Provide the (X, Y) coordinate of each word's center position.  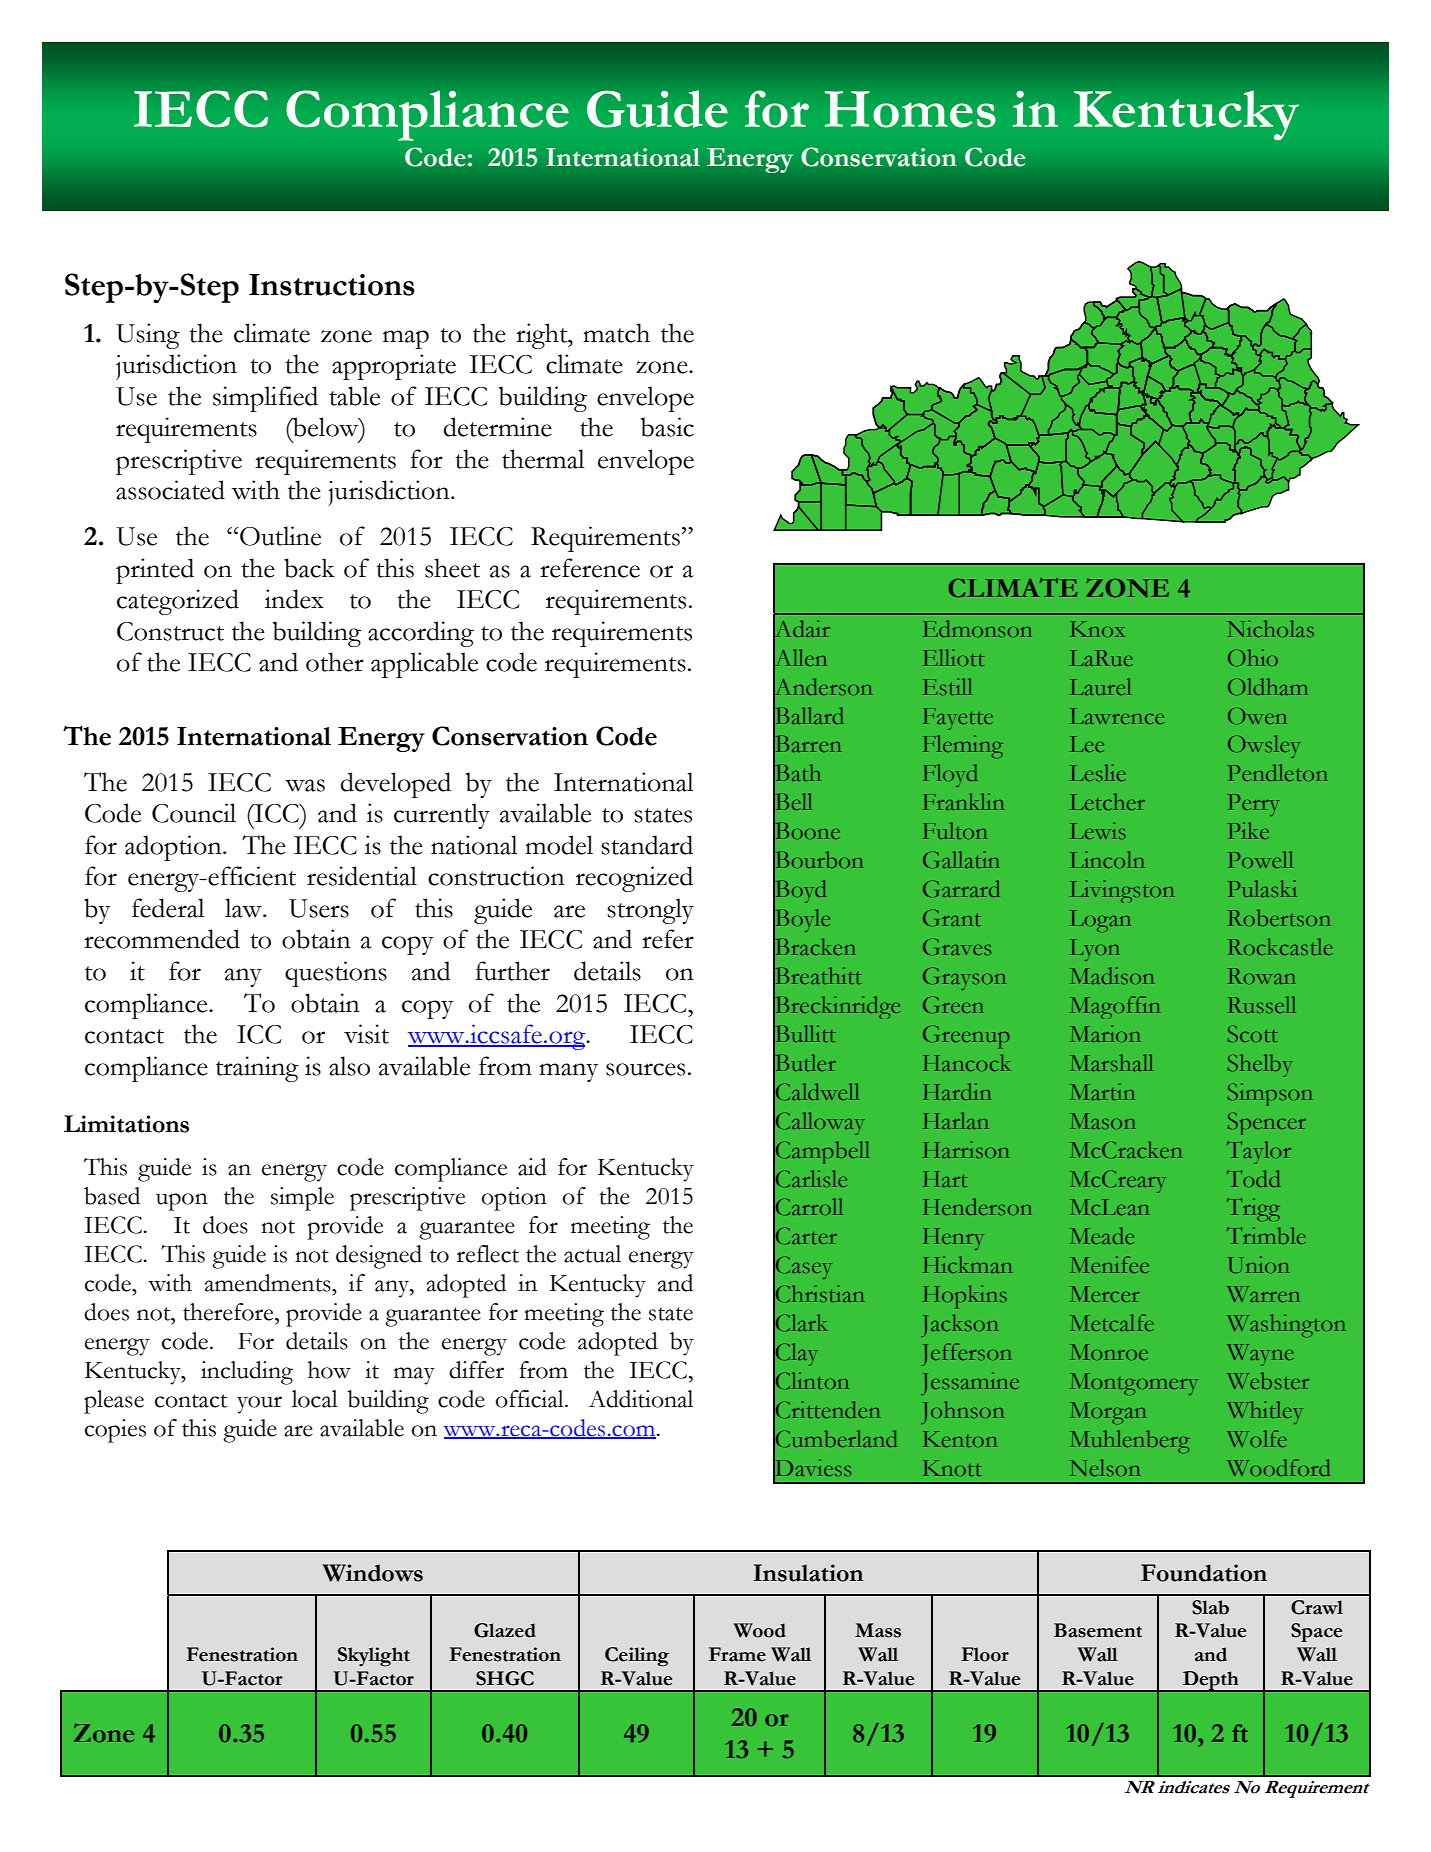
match (616, 333)
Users (319, 908)
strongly (650, 911)
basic (667, 427)
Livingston (1122, 891)
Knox (1097, 629)
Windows (373, 1573)
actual (592, 1254)
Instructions (332, 285)
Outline (280, 536)
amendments (269, 1283)
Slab (1210, 1607)
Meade (1102, 1235)
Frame (737, 1654)
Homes (910, 109)
